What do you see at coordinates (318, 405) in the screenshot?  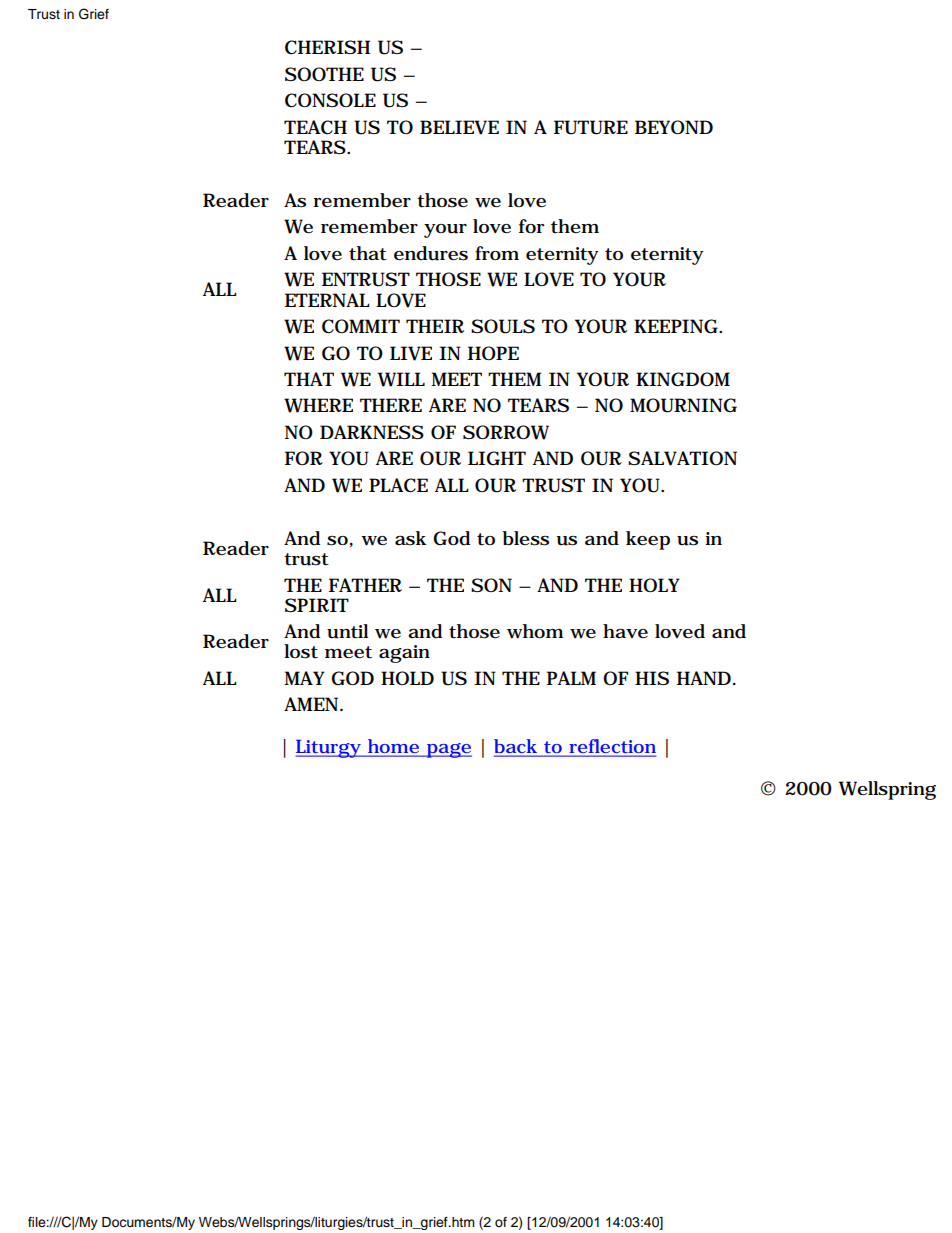 I see `WHERE` at bounding box center [318, 405].
